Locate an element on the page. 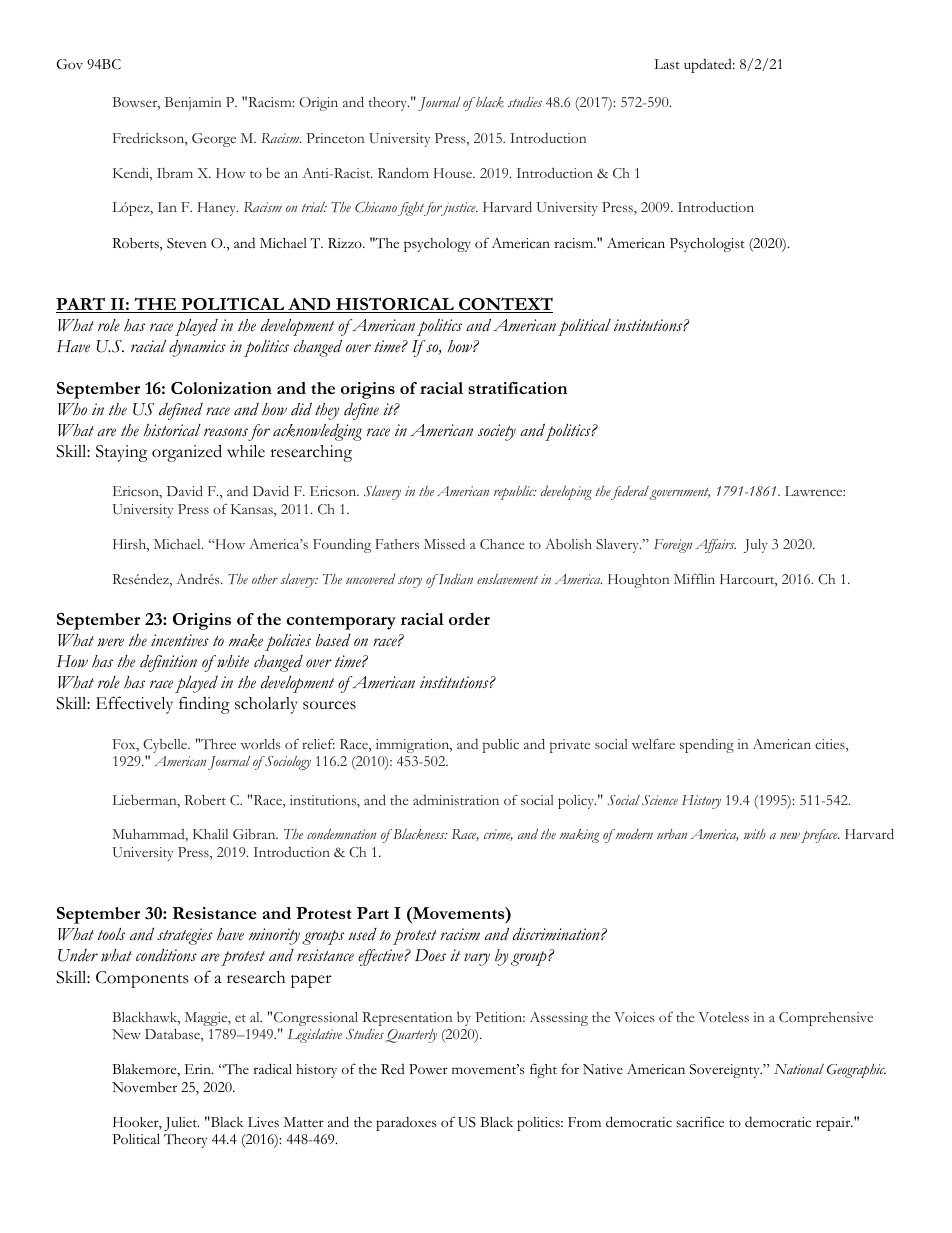  crime is located at coordinates (498, 835).
